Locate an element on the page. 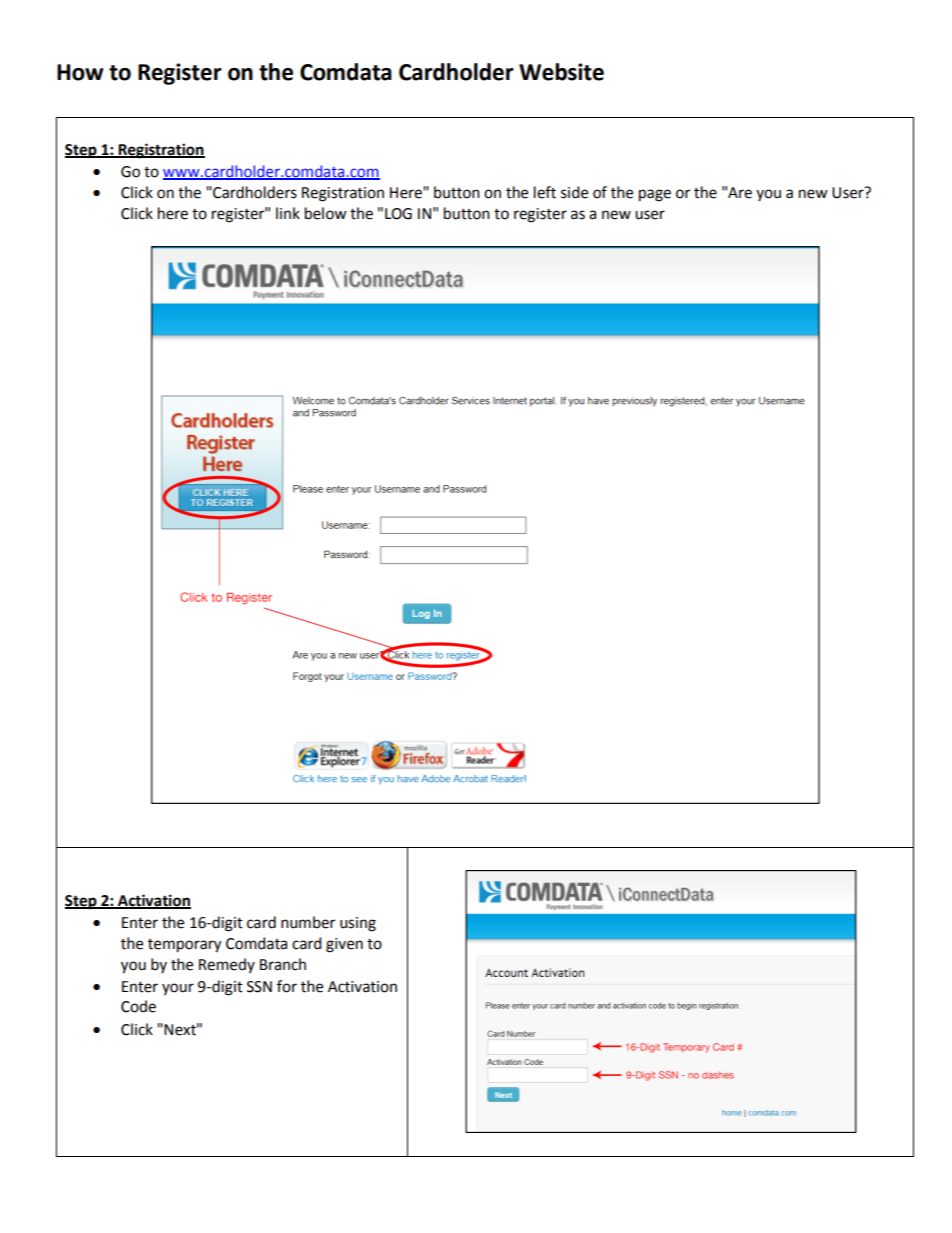  below is located at coordinates (326, 213).
